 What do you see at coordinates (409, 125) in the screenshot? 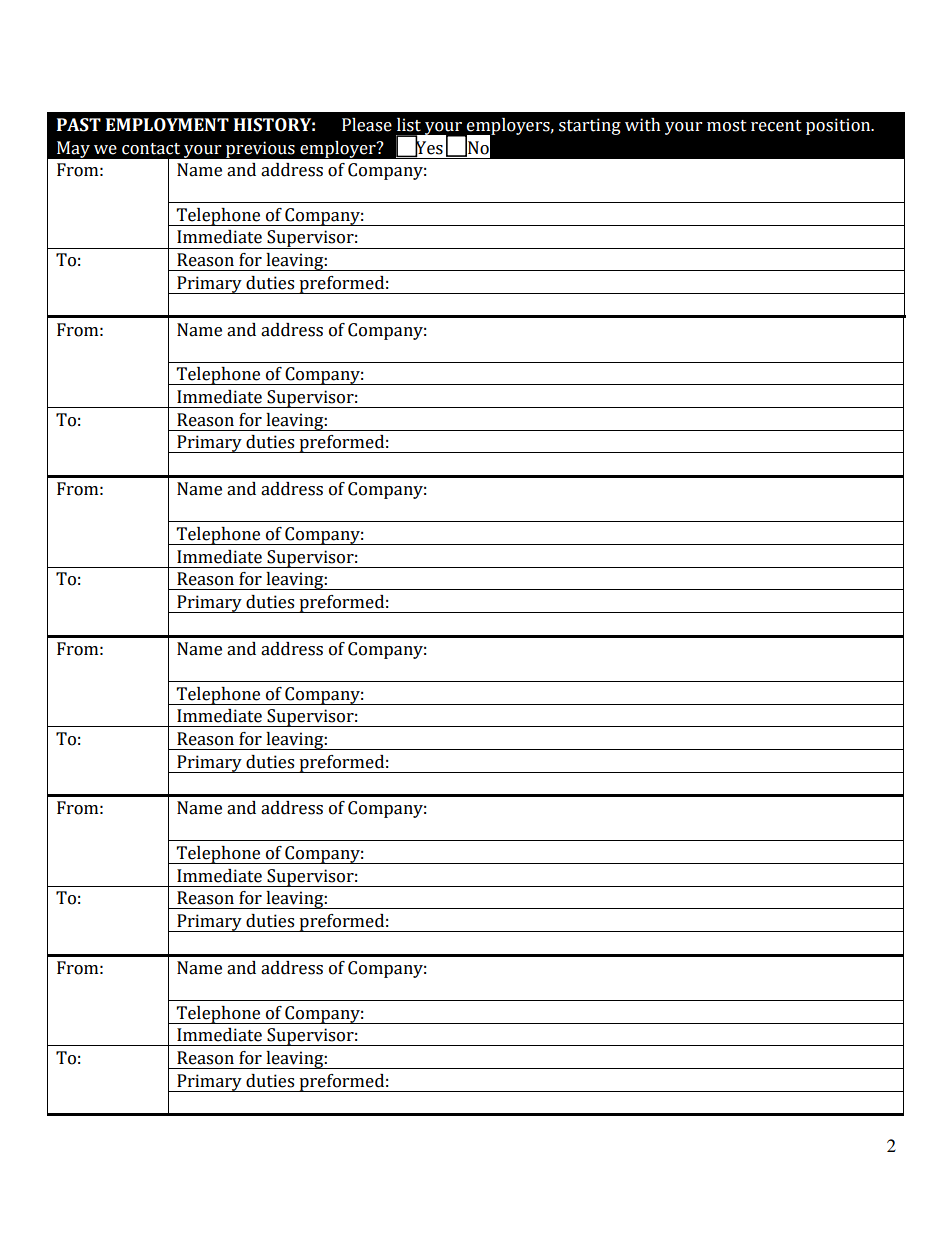
I see `list` at bounding box center [409, 125].
